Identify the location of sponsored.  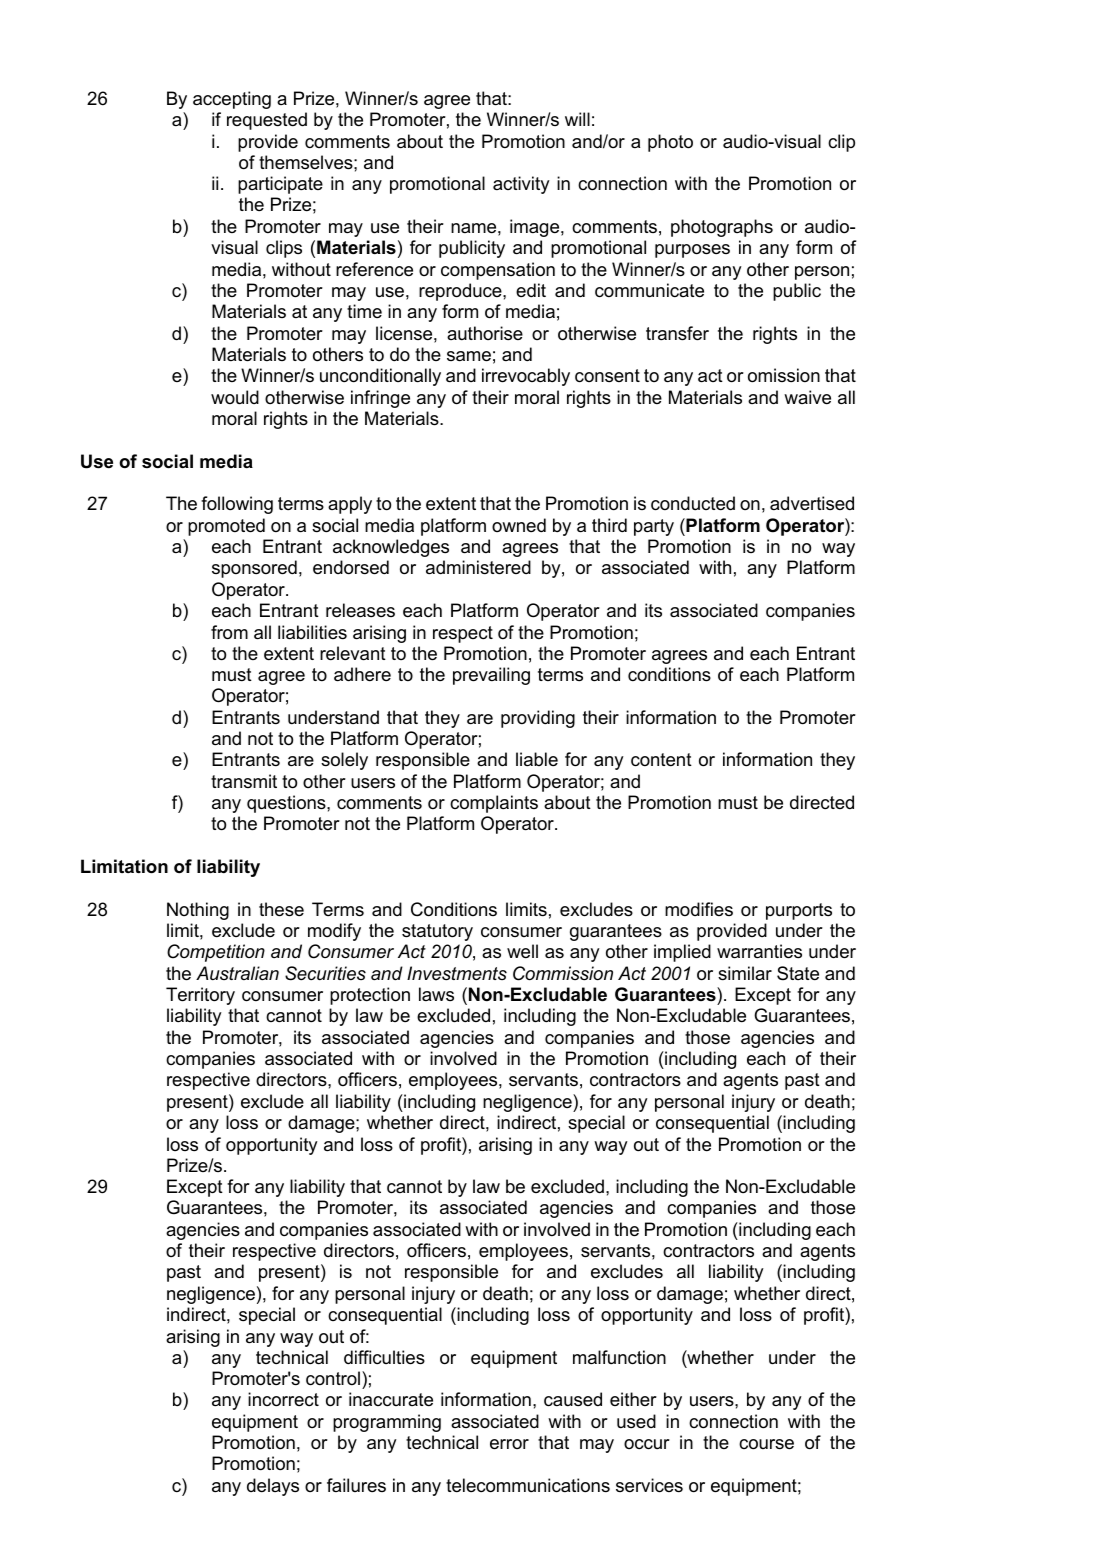
(254, 569).
